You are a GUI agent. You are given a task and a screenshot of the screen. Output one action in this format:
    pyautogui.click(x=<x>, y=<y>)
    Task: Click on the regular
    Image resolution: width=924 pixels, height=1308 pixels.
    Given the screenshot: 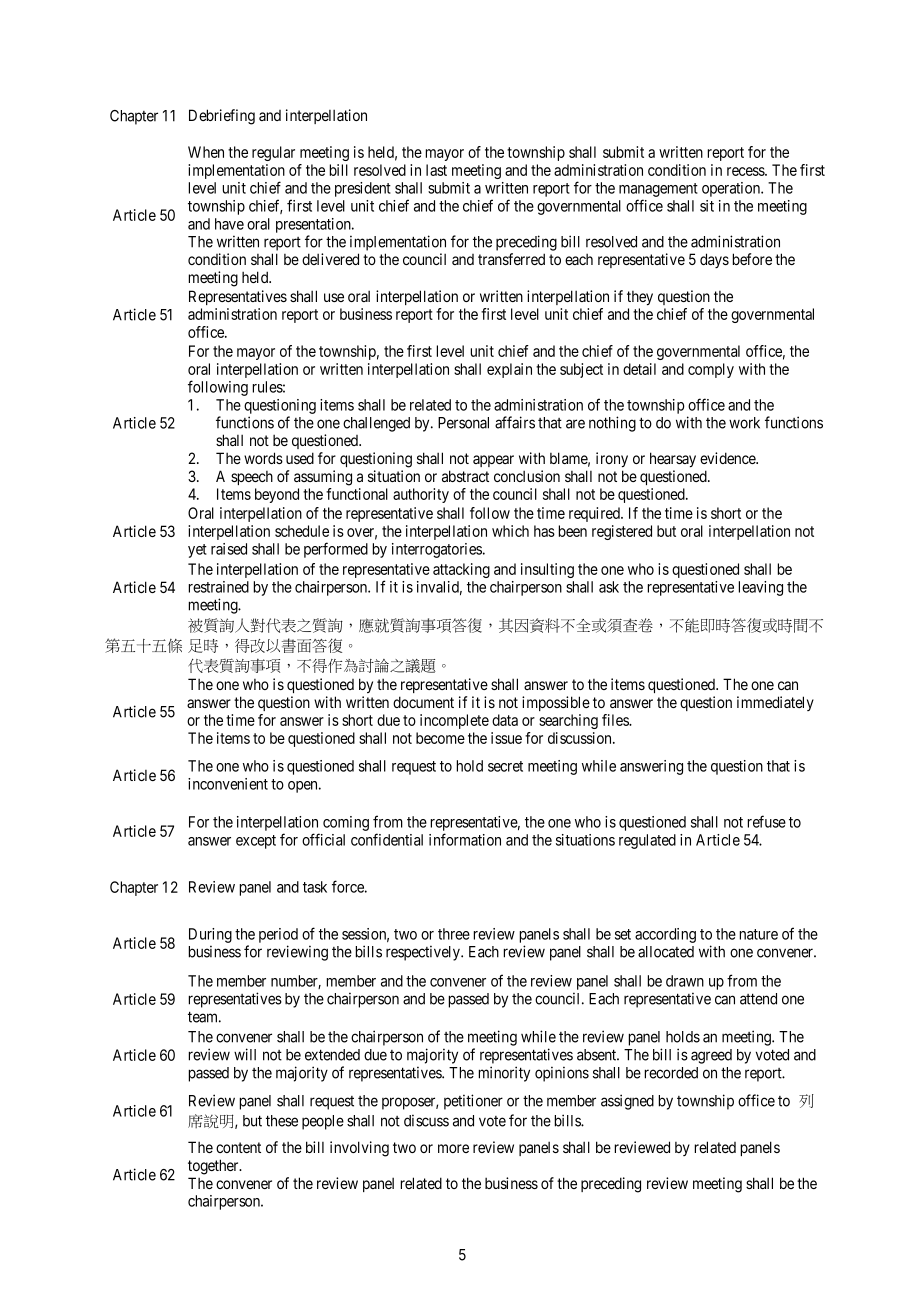 What is the action you would take?
    pyautogui.click(x=273, y=153)
